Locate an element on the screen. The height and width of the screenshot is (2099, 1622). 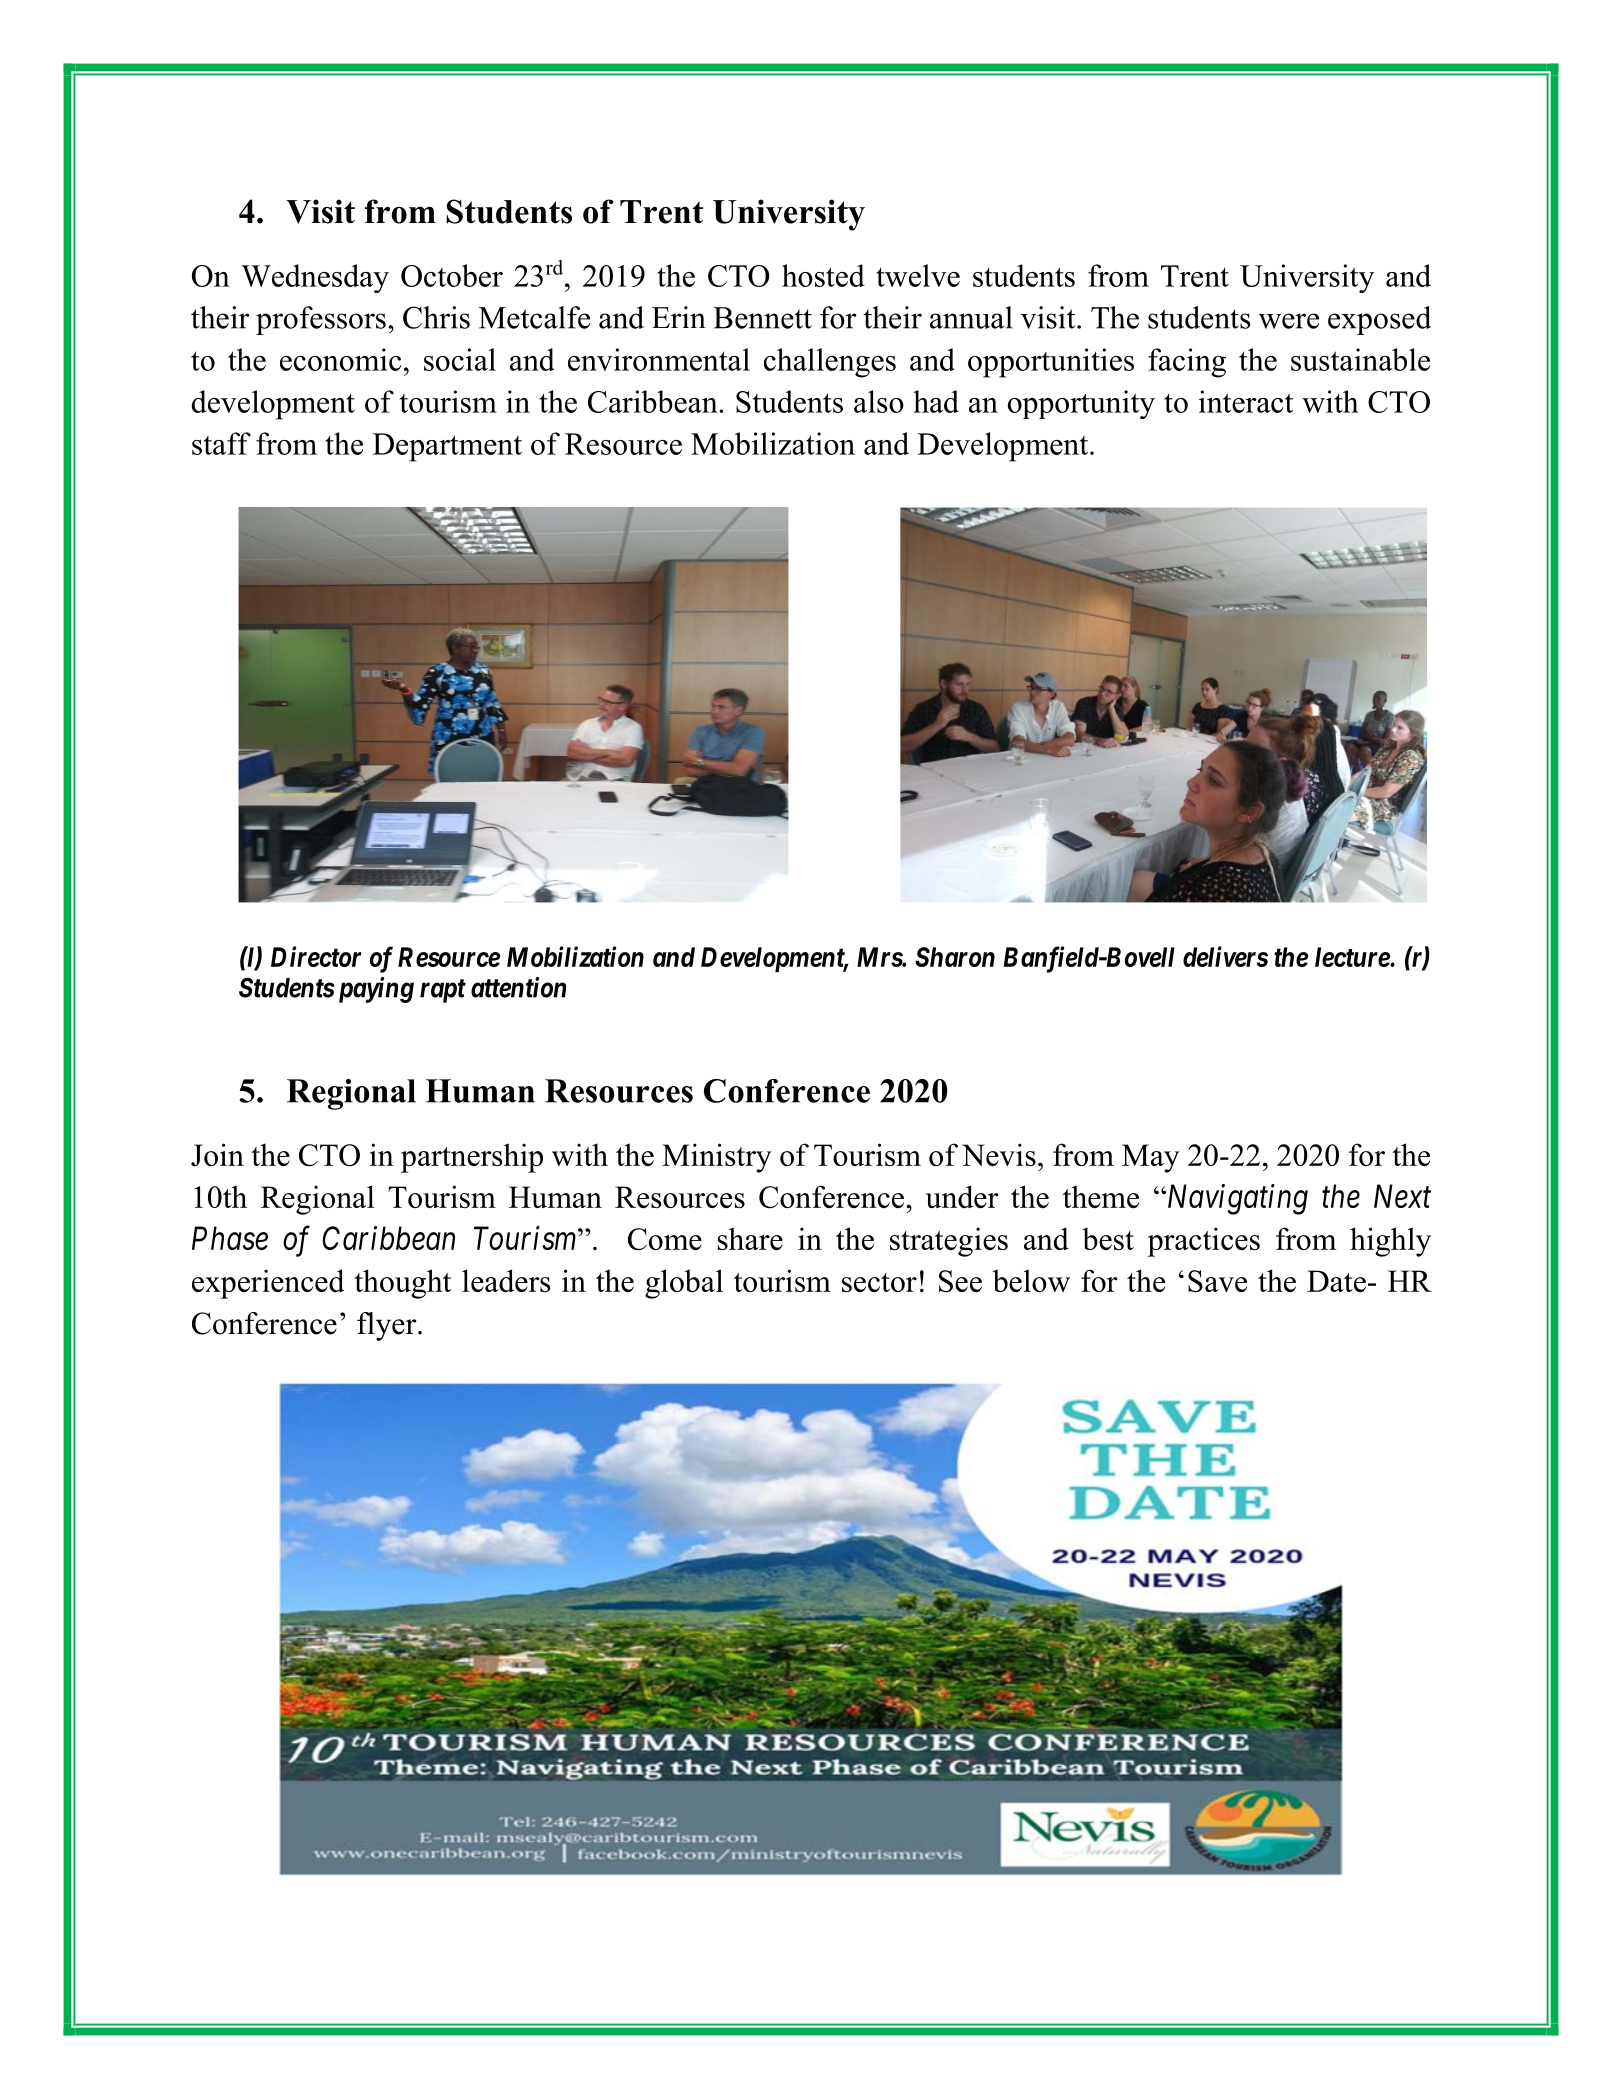
Bennett is located at coordinates (762, 318).
